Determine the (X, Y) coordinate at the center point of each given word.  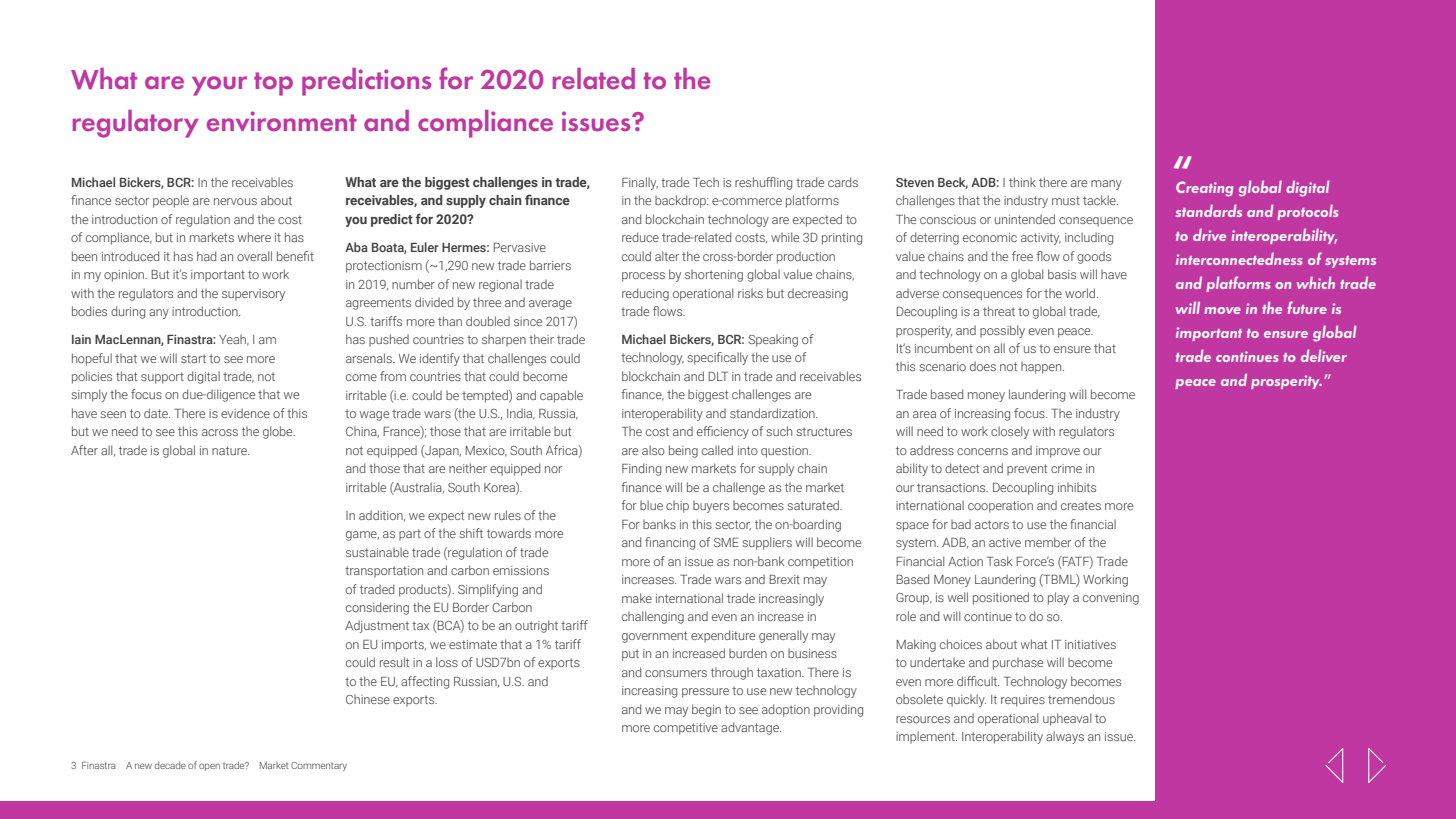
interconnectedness (1239, 258)
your (219, 86)
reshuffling (763, 183)
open (209, 767)
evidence (245, 413)
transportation (384, 572)
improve (1058, 452)
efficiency (723, 432)
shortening (714, 275)
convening (1111, 599)
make (637, 598)
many (1106, 185)
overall (254, 256)
